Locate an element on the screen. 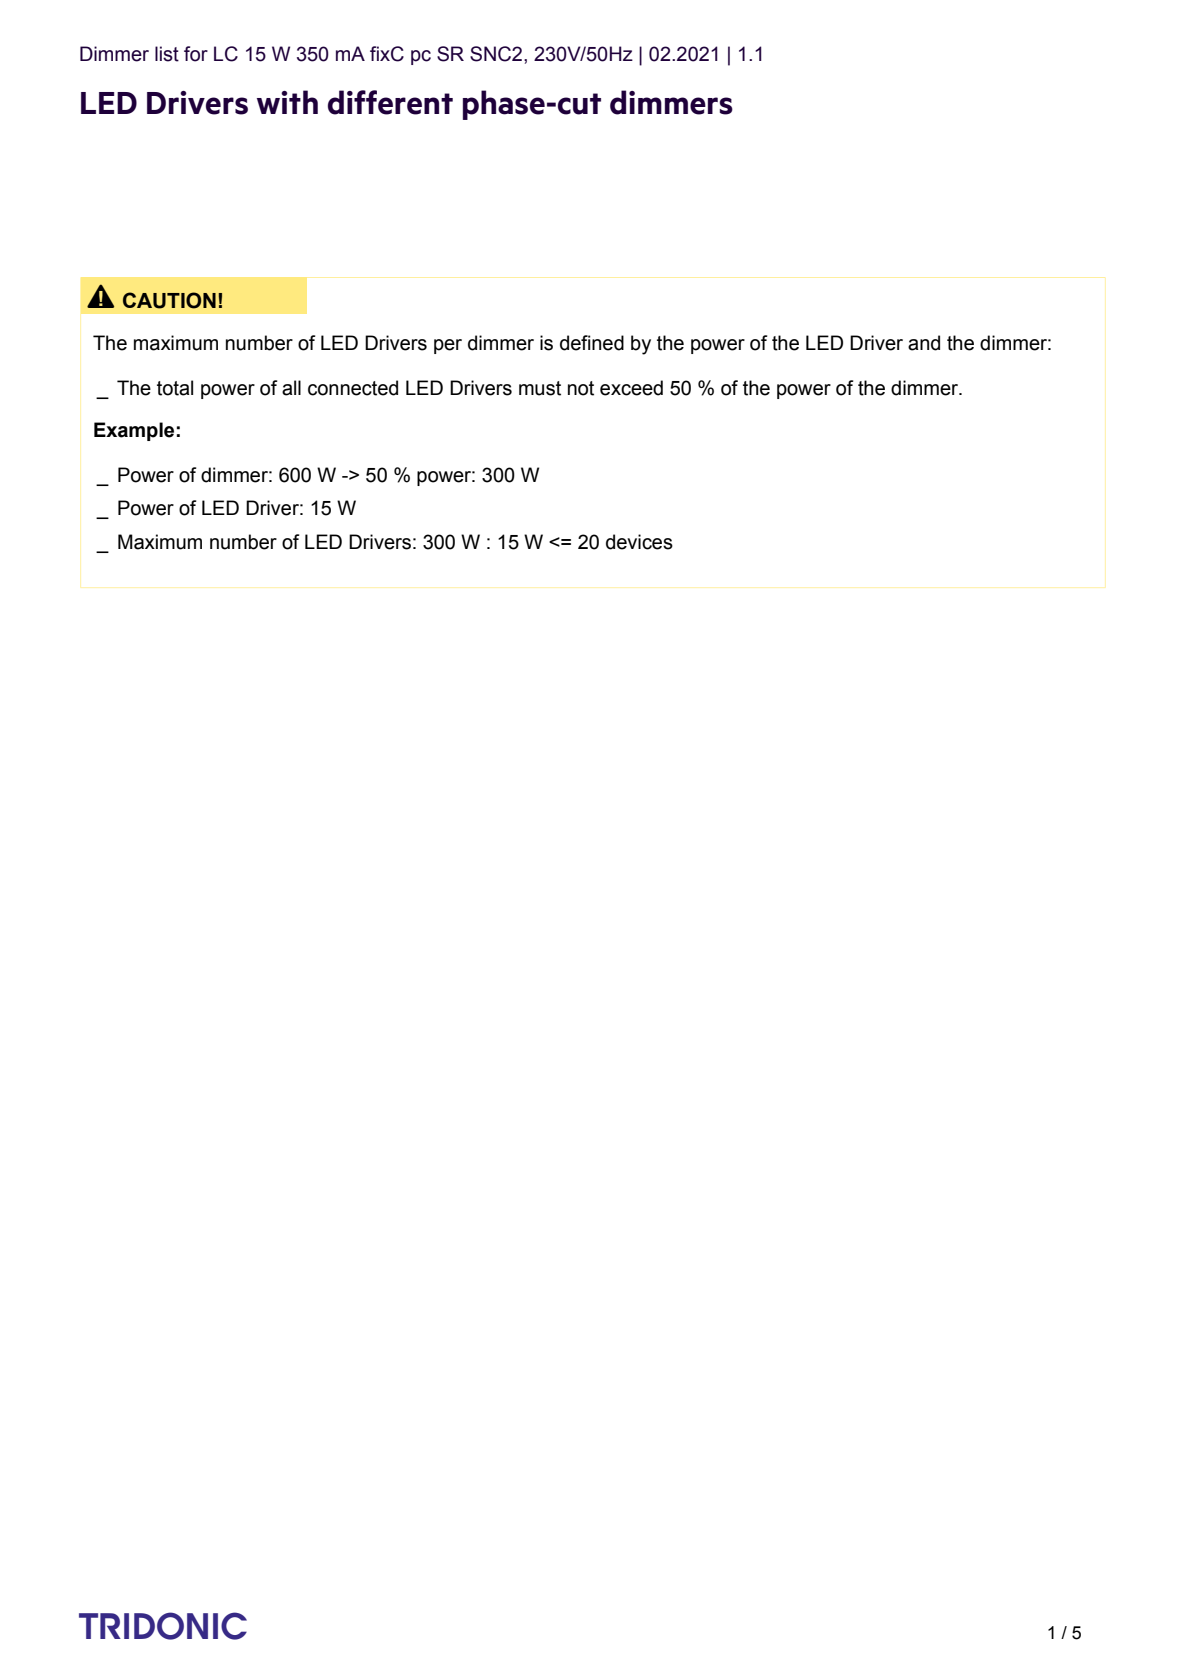 The width and height of the screenshot is (1186, 1678). defined is located at coordinates (592, 343).
